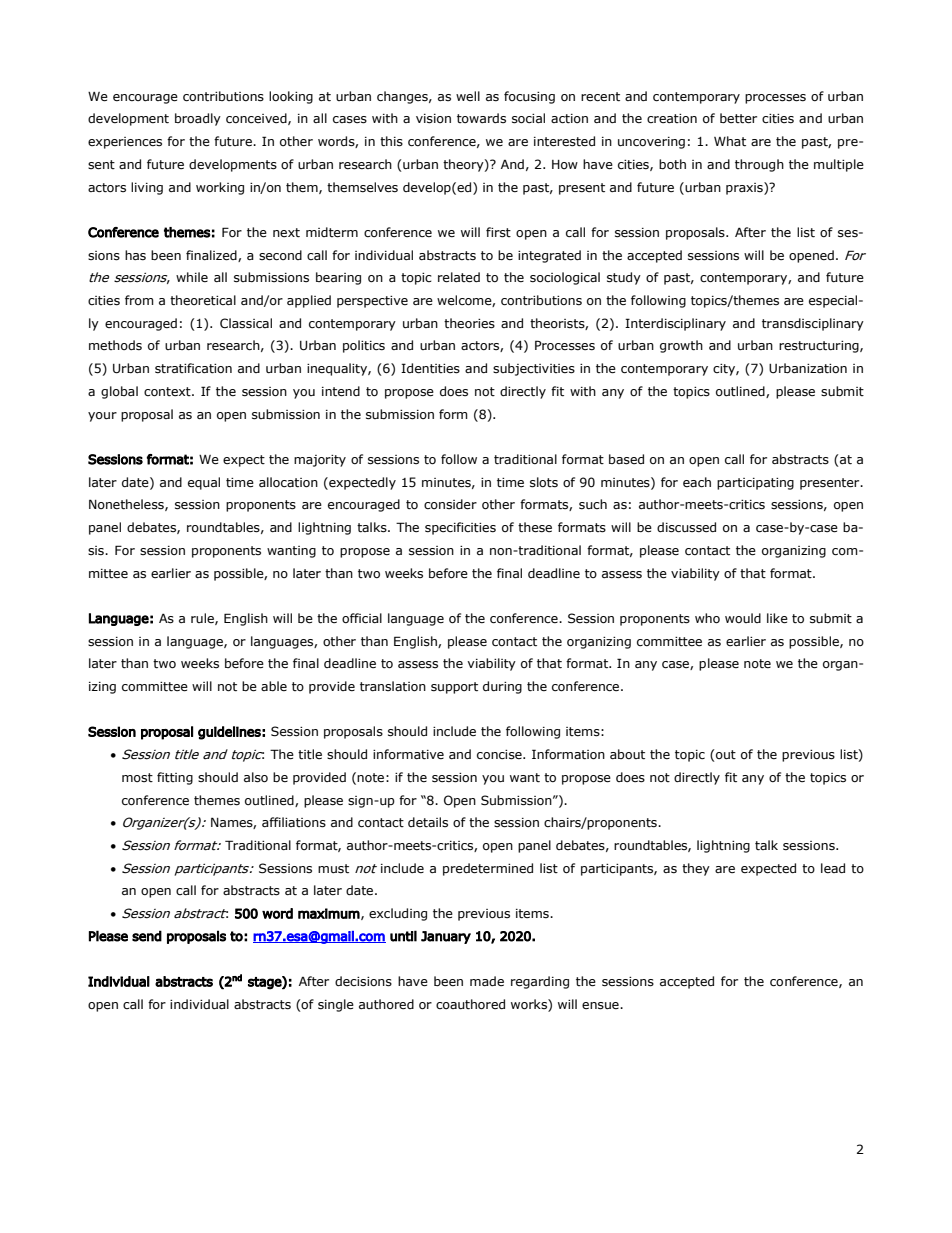  Describe the element at coordinates (147, 936) in the document. I see `send` at that location.
